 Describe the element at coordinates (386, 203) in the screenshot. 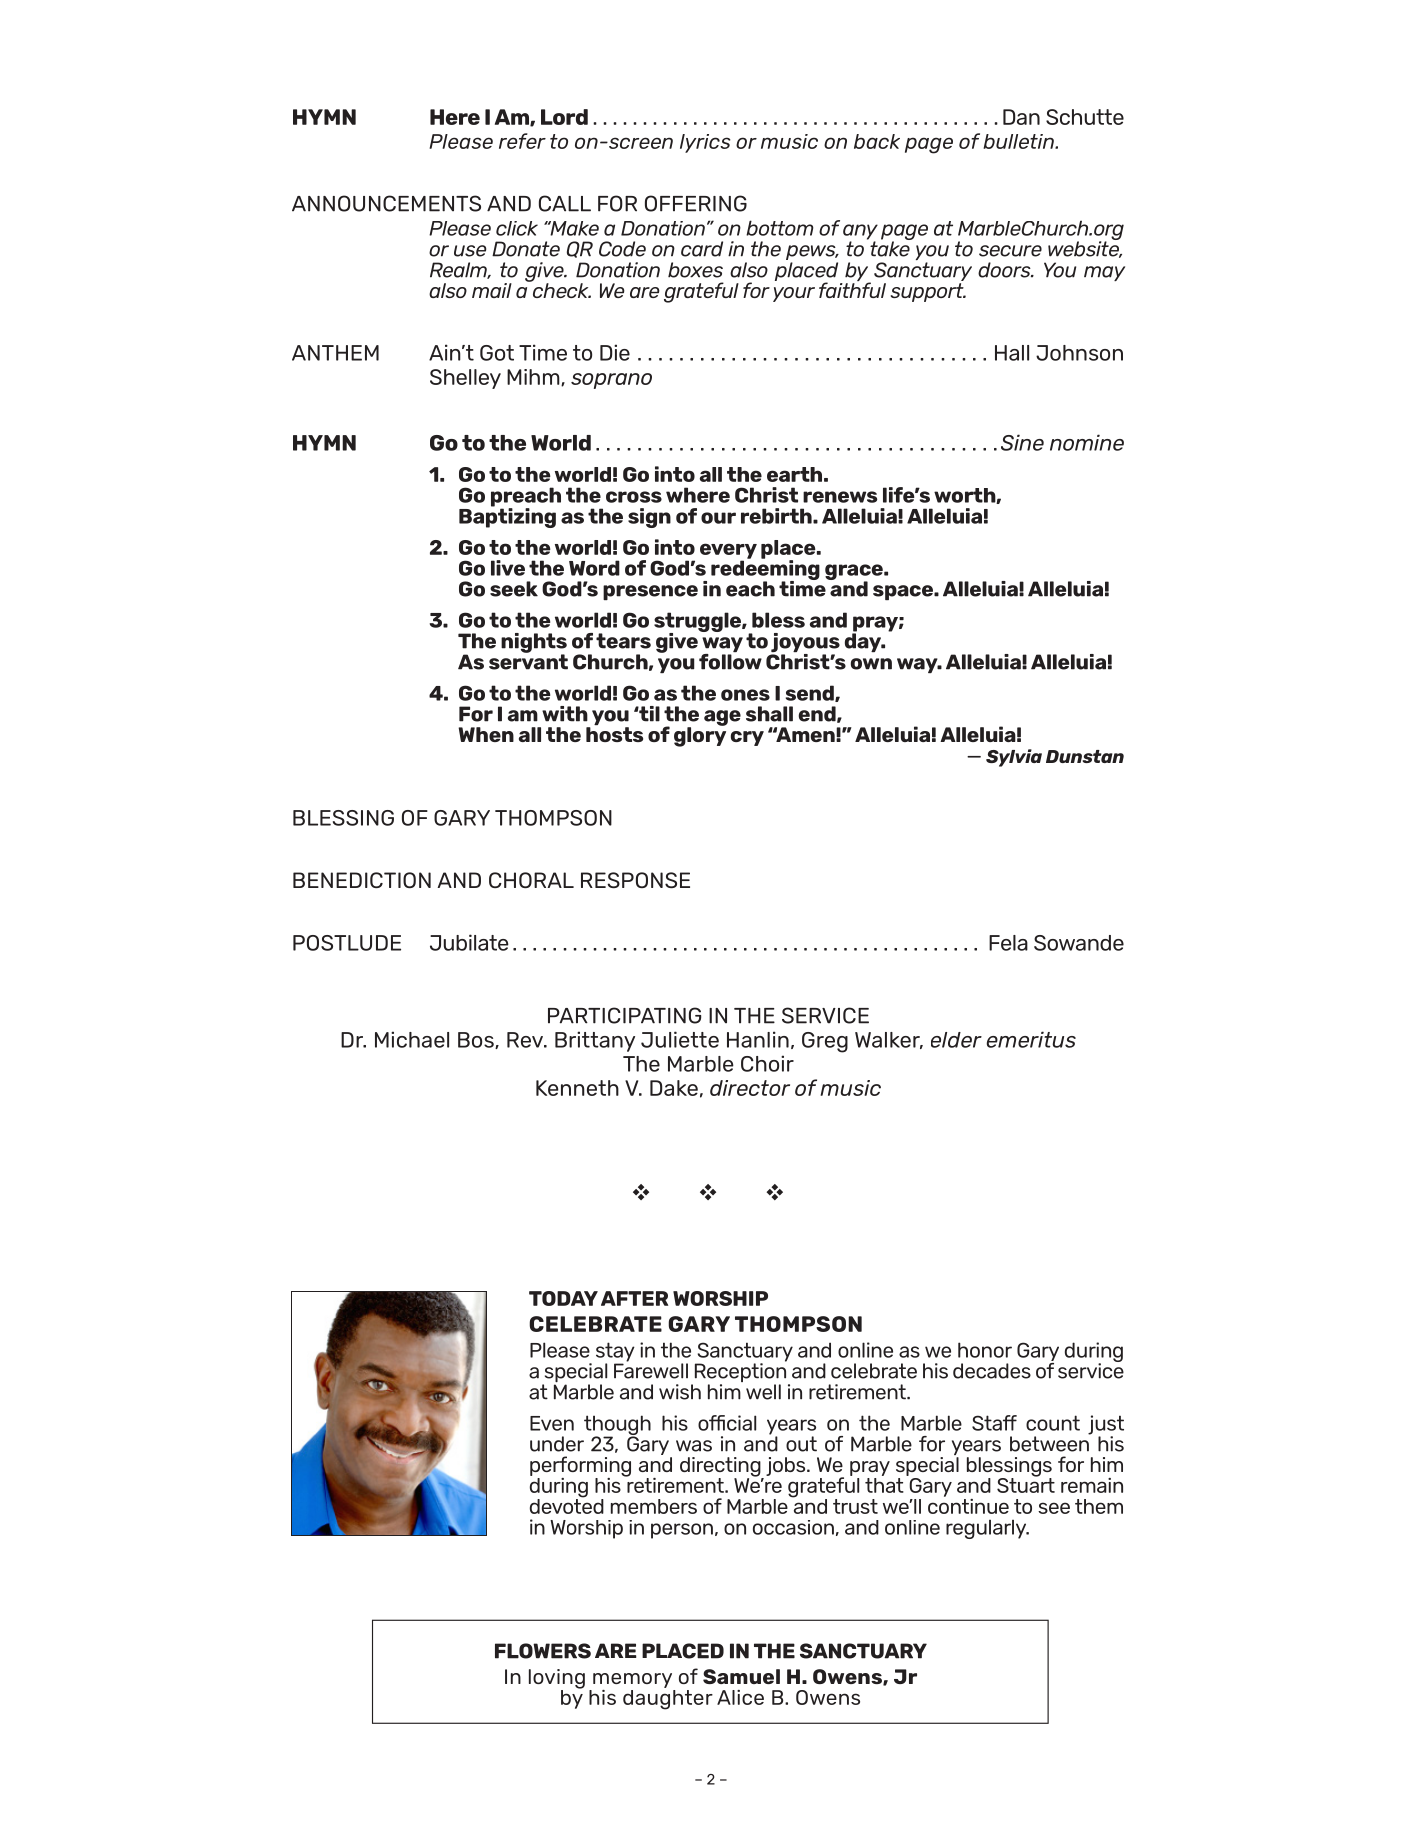

I see `ANNOUNCEMENTS` at that location.
